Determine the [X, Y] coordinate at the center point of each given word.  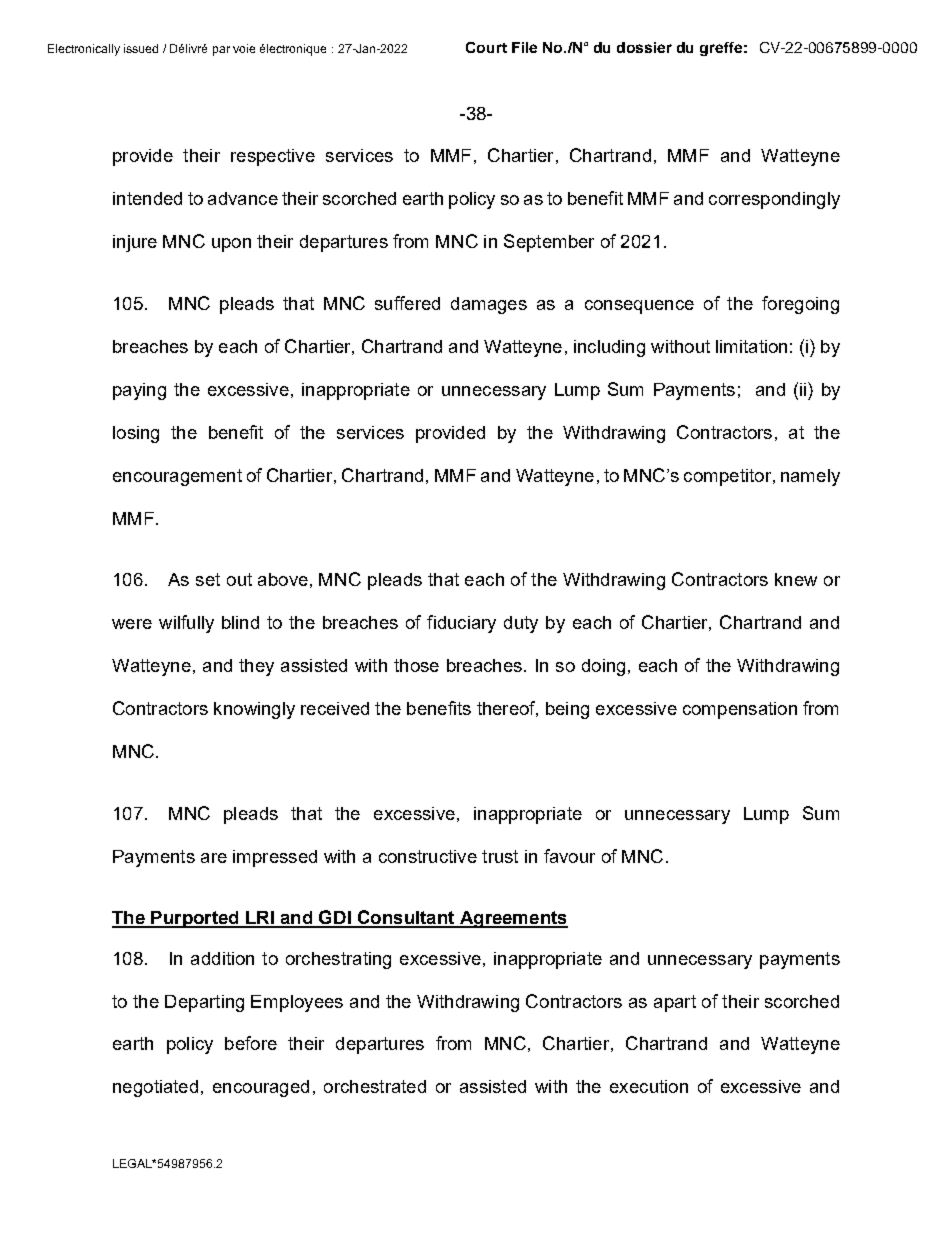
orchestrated [375, 1086]
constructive [428, 856]
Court [486, 47]
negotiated [155, 1088]
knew [796, 579]
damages [489, 305]
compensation [740, 710]
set [208, 579]
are [214, 858]
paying [139, 391]
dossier [644, 47]
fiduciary [461, 624]
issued [141, 48]
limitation [751, 346]
